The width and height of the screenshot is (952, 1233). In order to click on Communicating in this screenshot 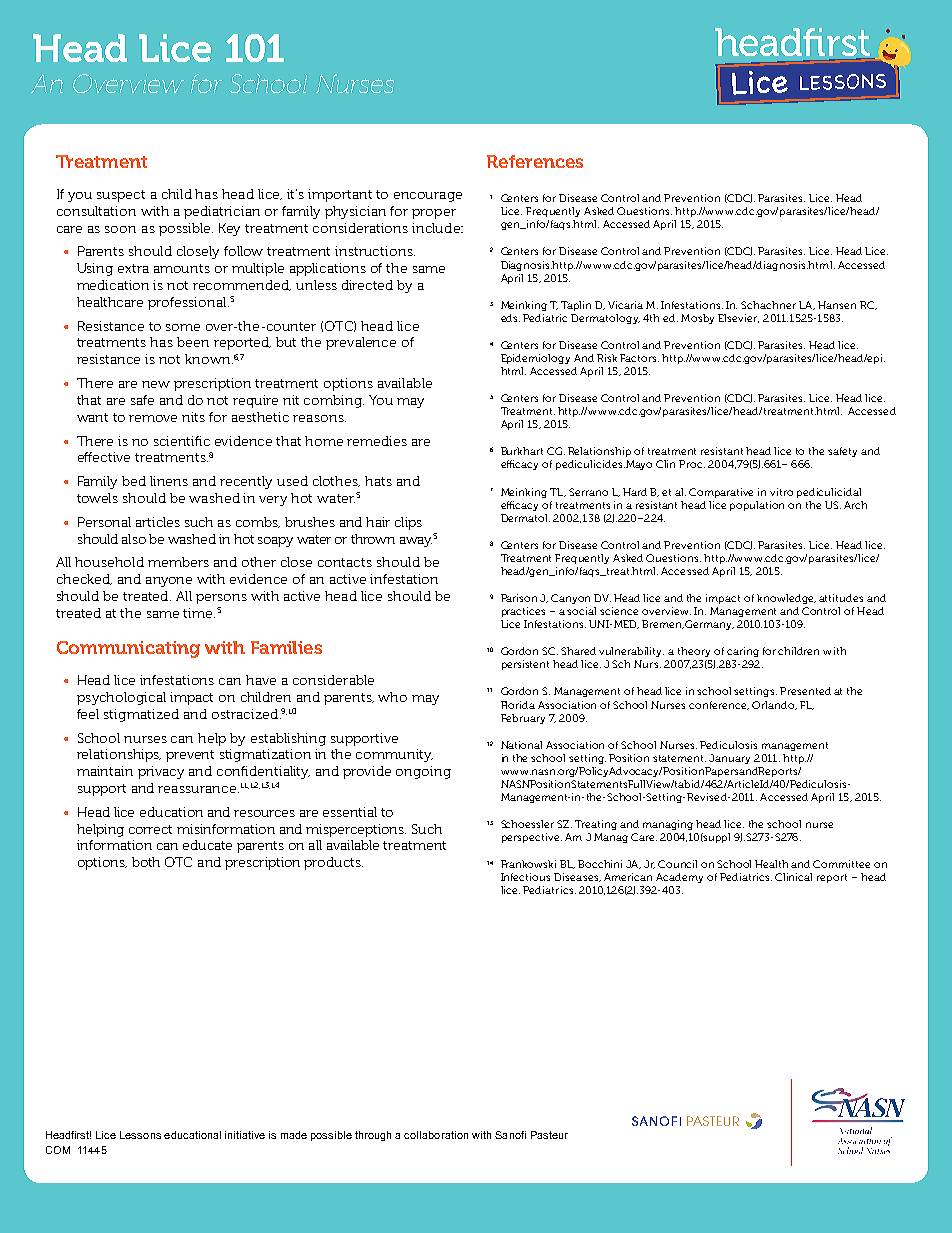, I will do `click(128, 649)`.
